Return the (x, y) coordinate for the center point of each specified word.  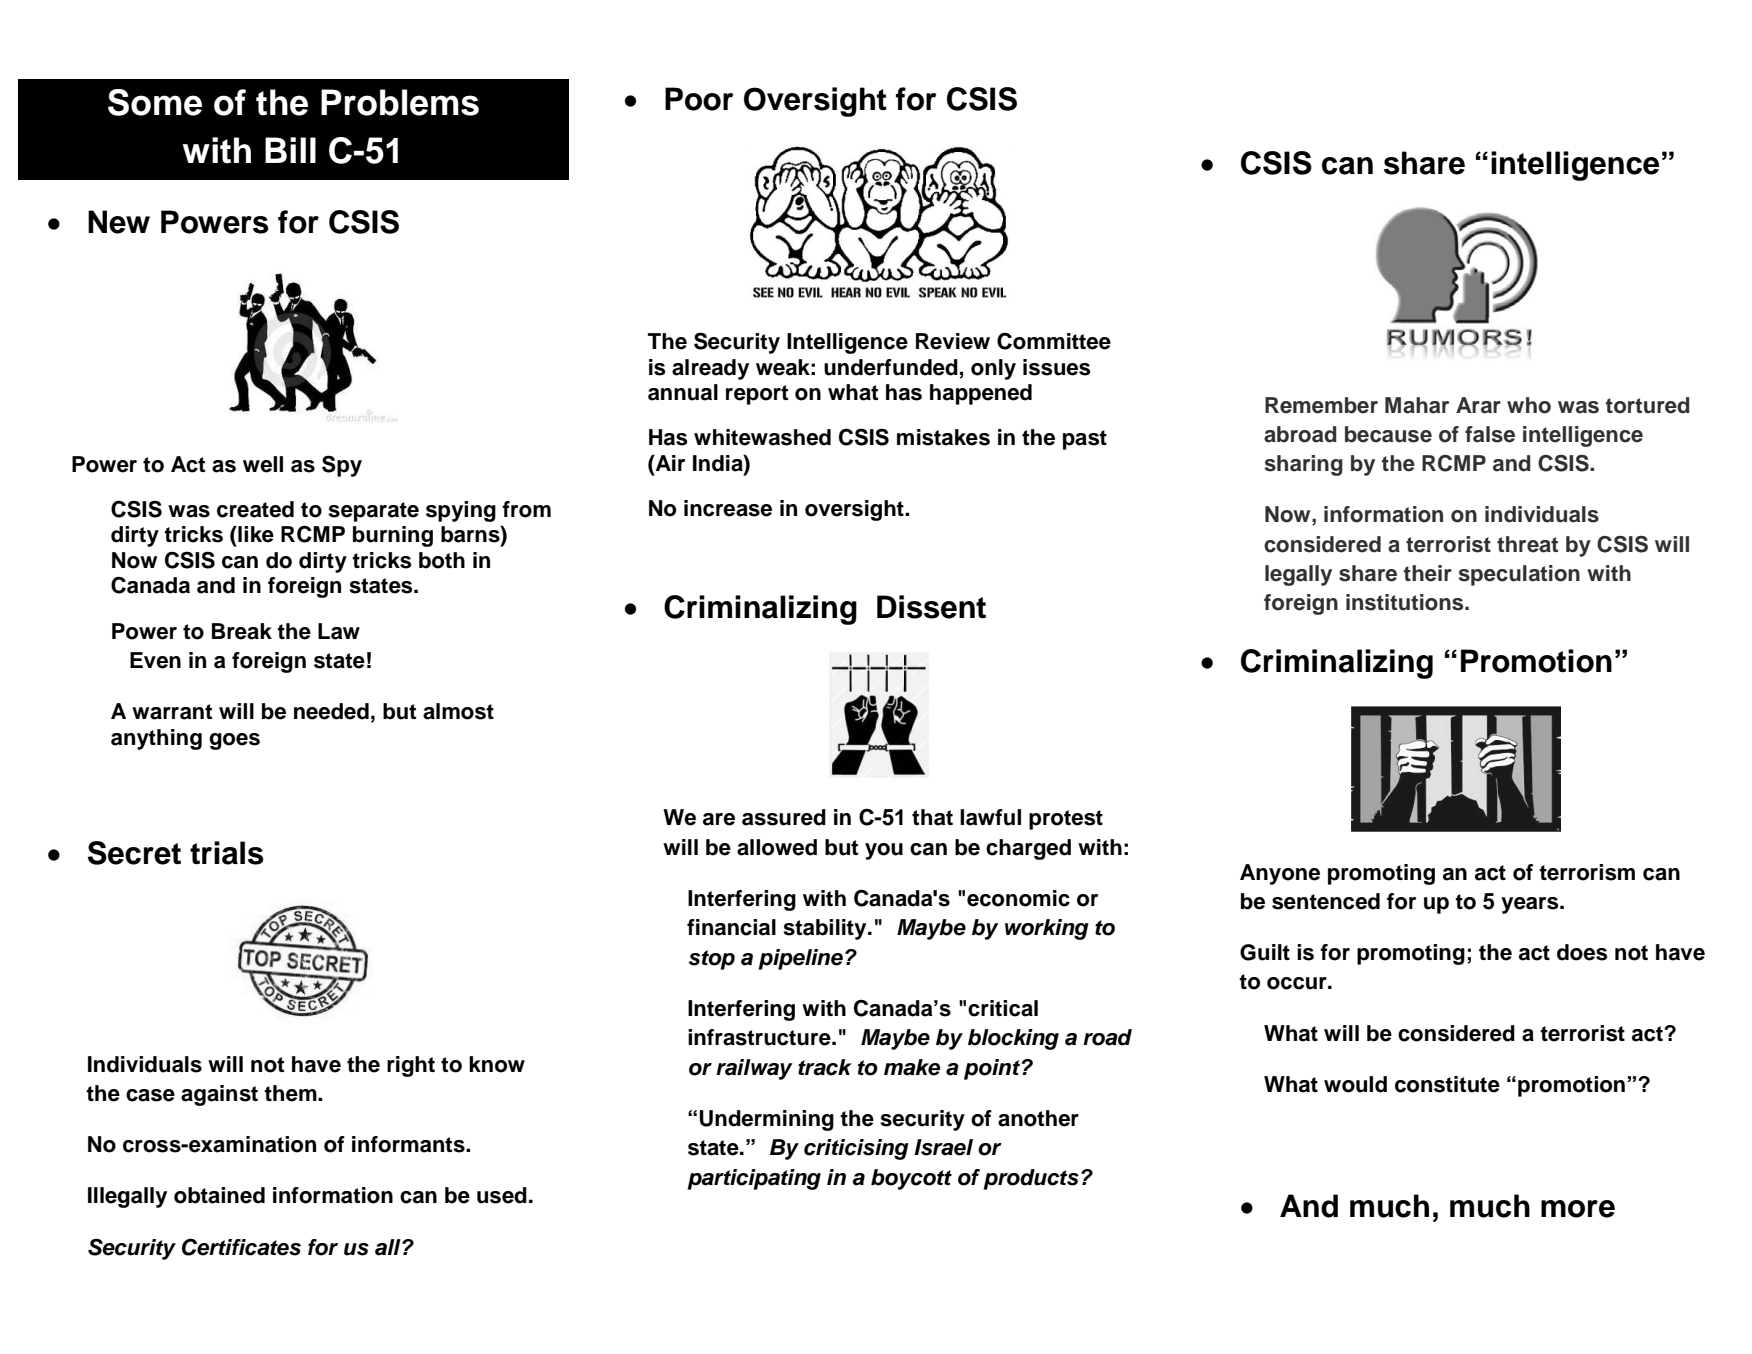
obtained (219, 1195)
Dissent (931, 607)
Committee (1054, 341)
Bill (290, 150)
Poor (699, 99)
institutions (1406, 602)
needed (331, 711)
